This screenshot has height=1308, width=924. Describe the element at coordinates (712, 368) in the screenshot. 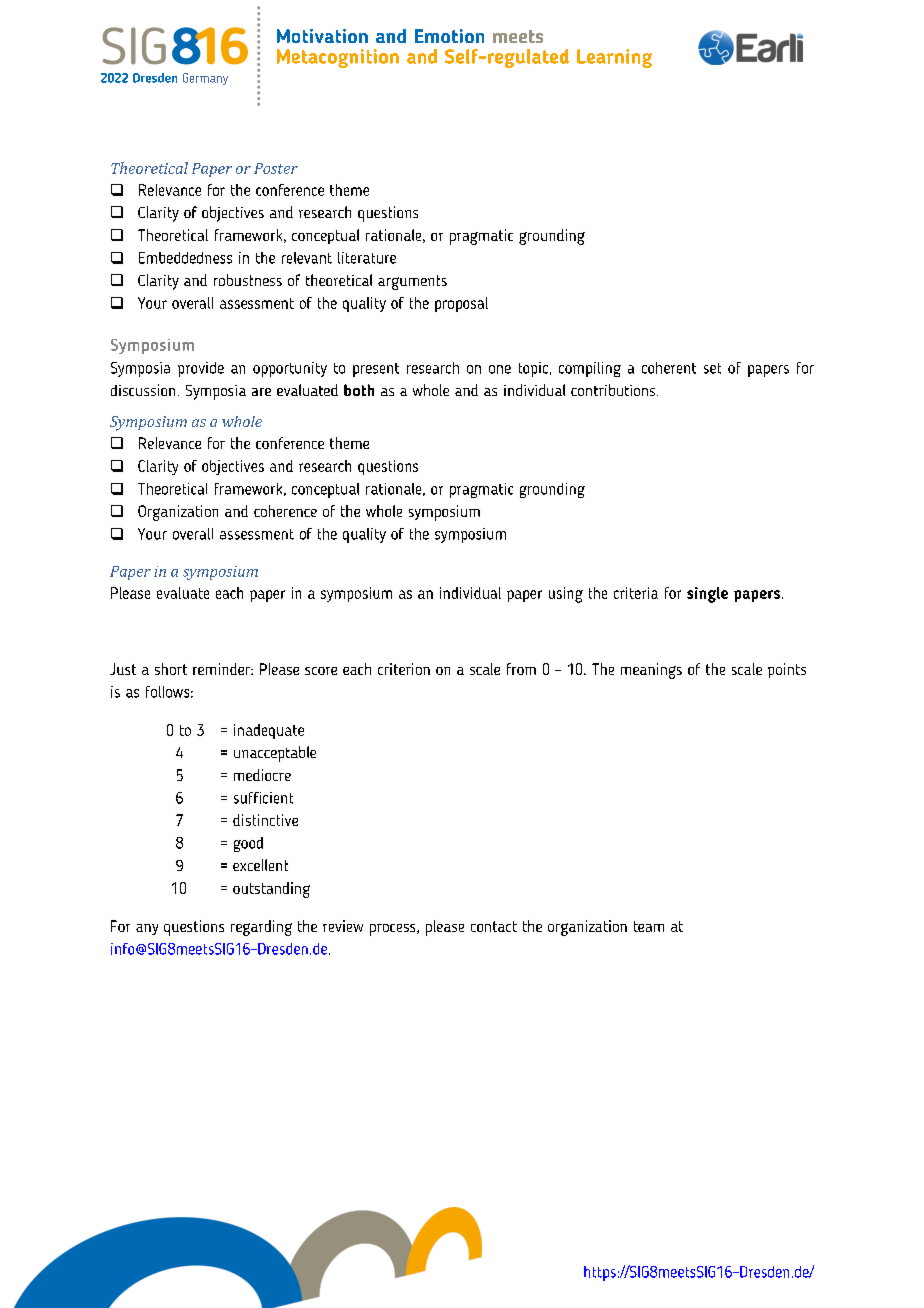

I see `set` at that location.
